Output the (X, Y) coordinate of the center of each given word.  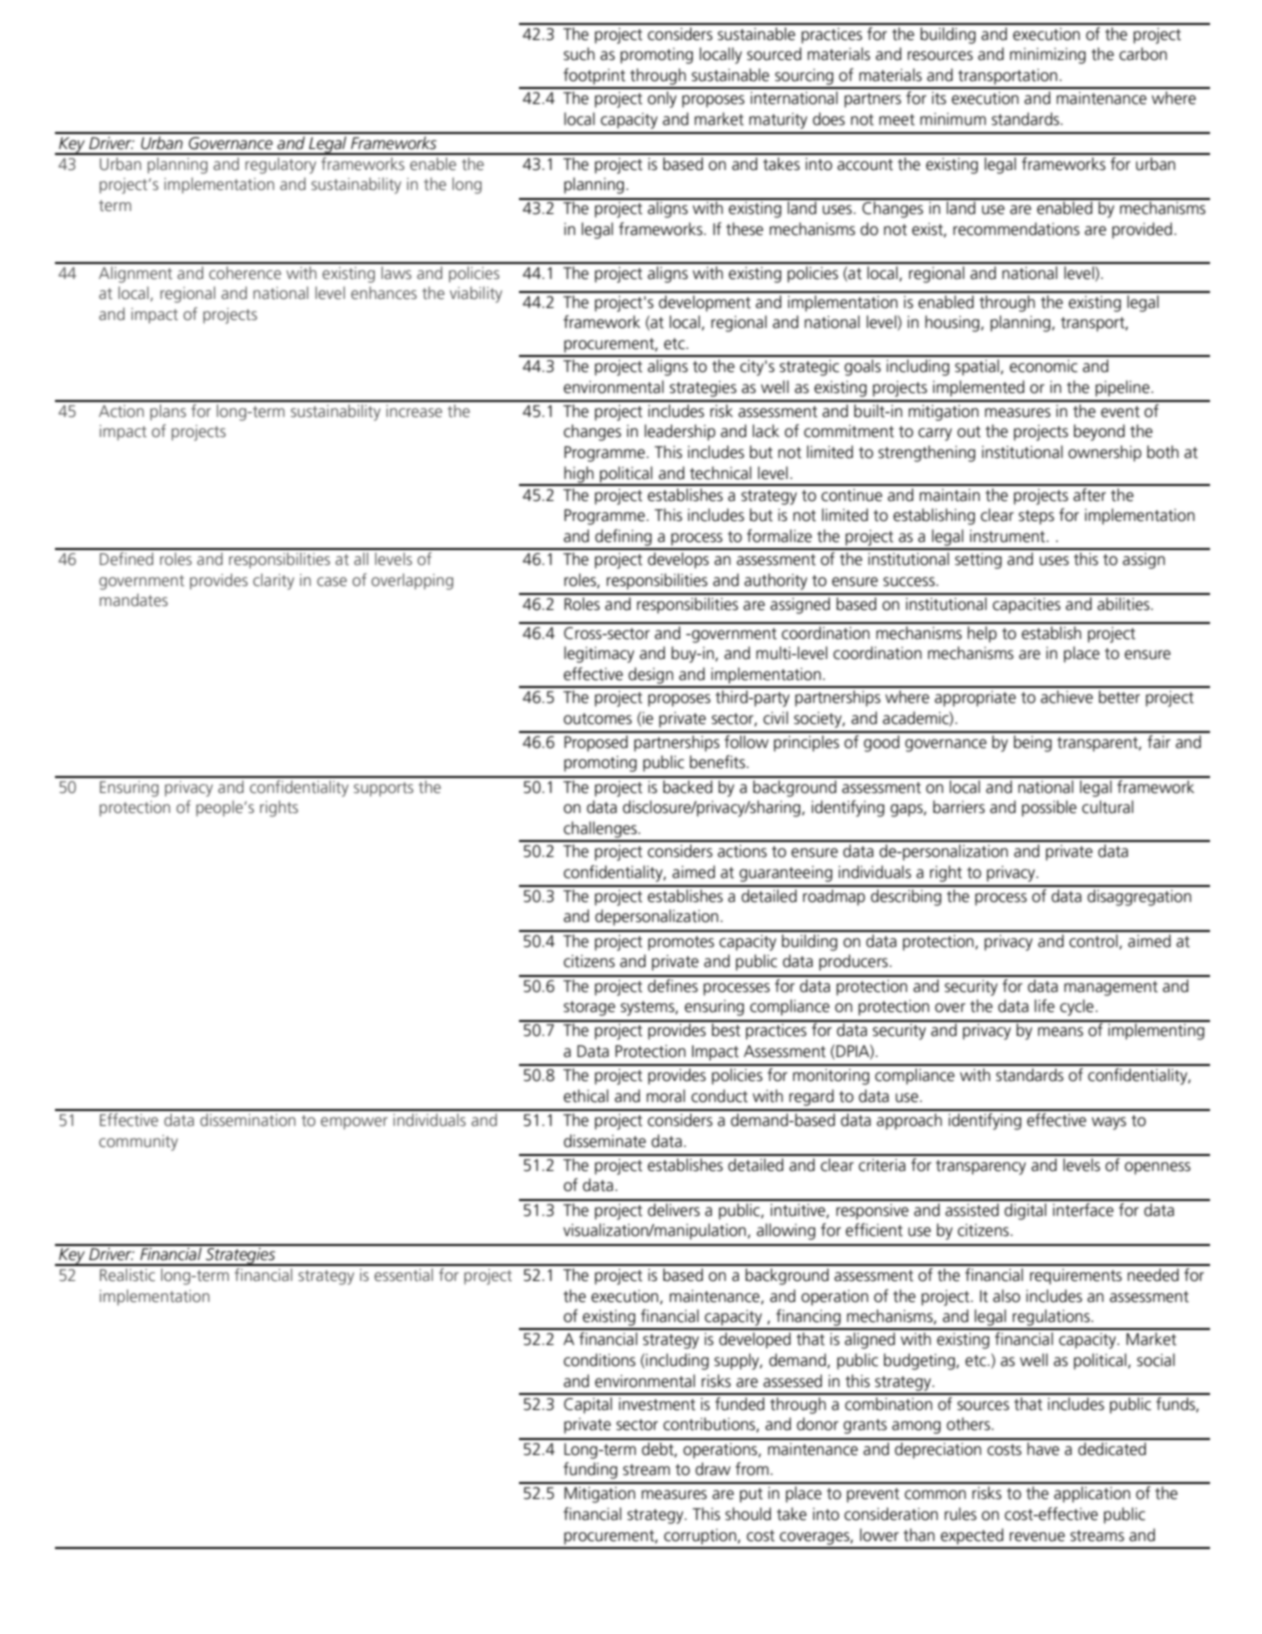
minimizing (1048, 56)
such (579, 54)
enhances (384, 292)
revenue (1037, 1537)
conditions (600, 1360)
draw (713, 1469)
